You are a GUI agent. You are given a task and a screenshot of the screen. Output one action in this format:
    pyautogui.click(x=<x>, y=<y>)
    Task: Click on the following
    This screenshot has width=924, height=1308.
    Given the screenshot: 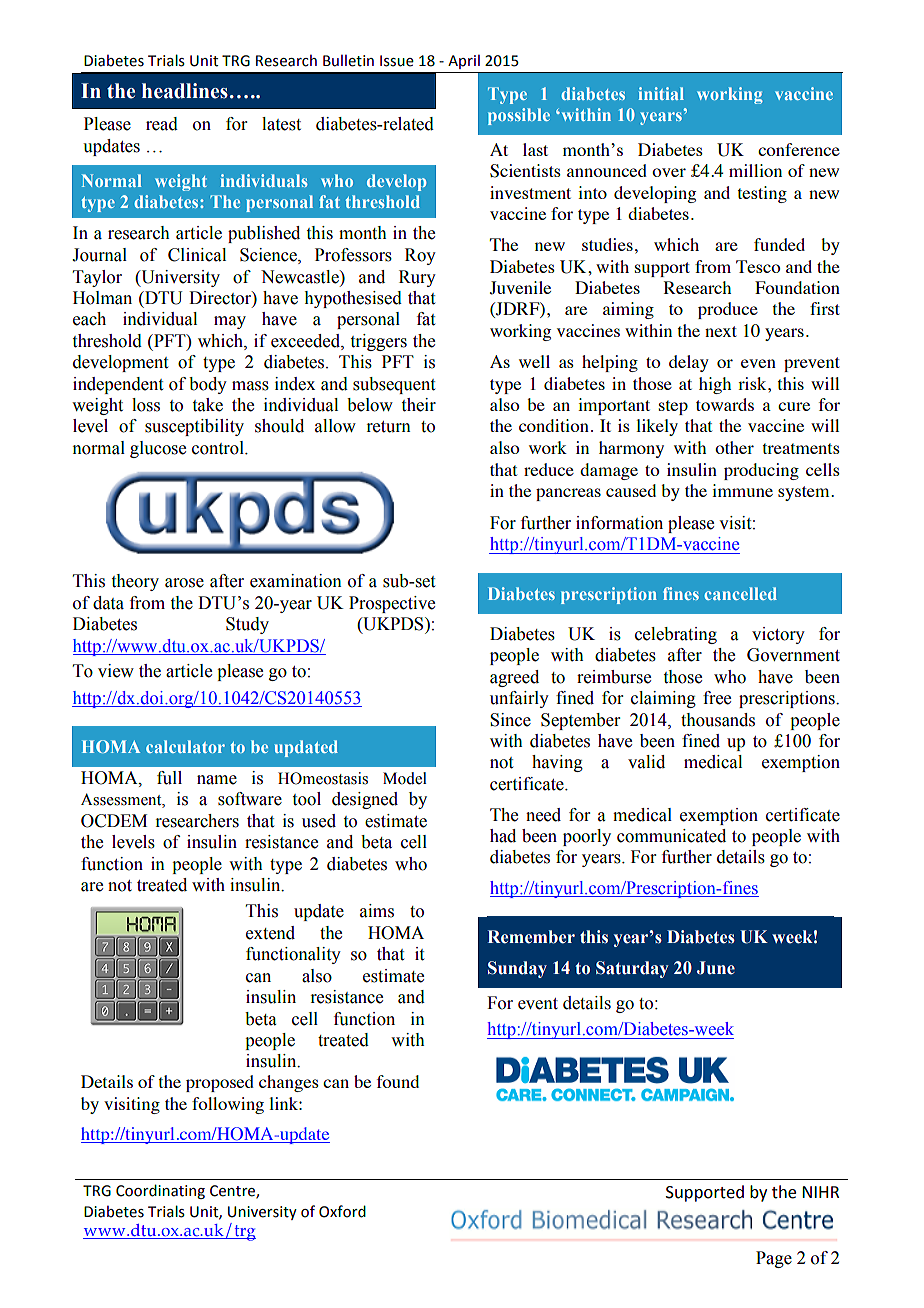 What is the action you would take?
    pyautogui.click(x=228, y=1105)
